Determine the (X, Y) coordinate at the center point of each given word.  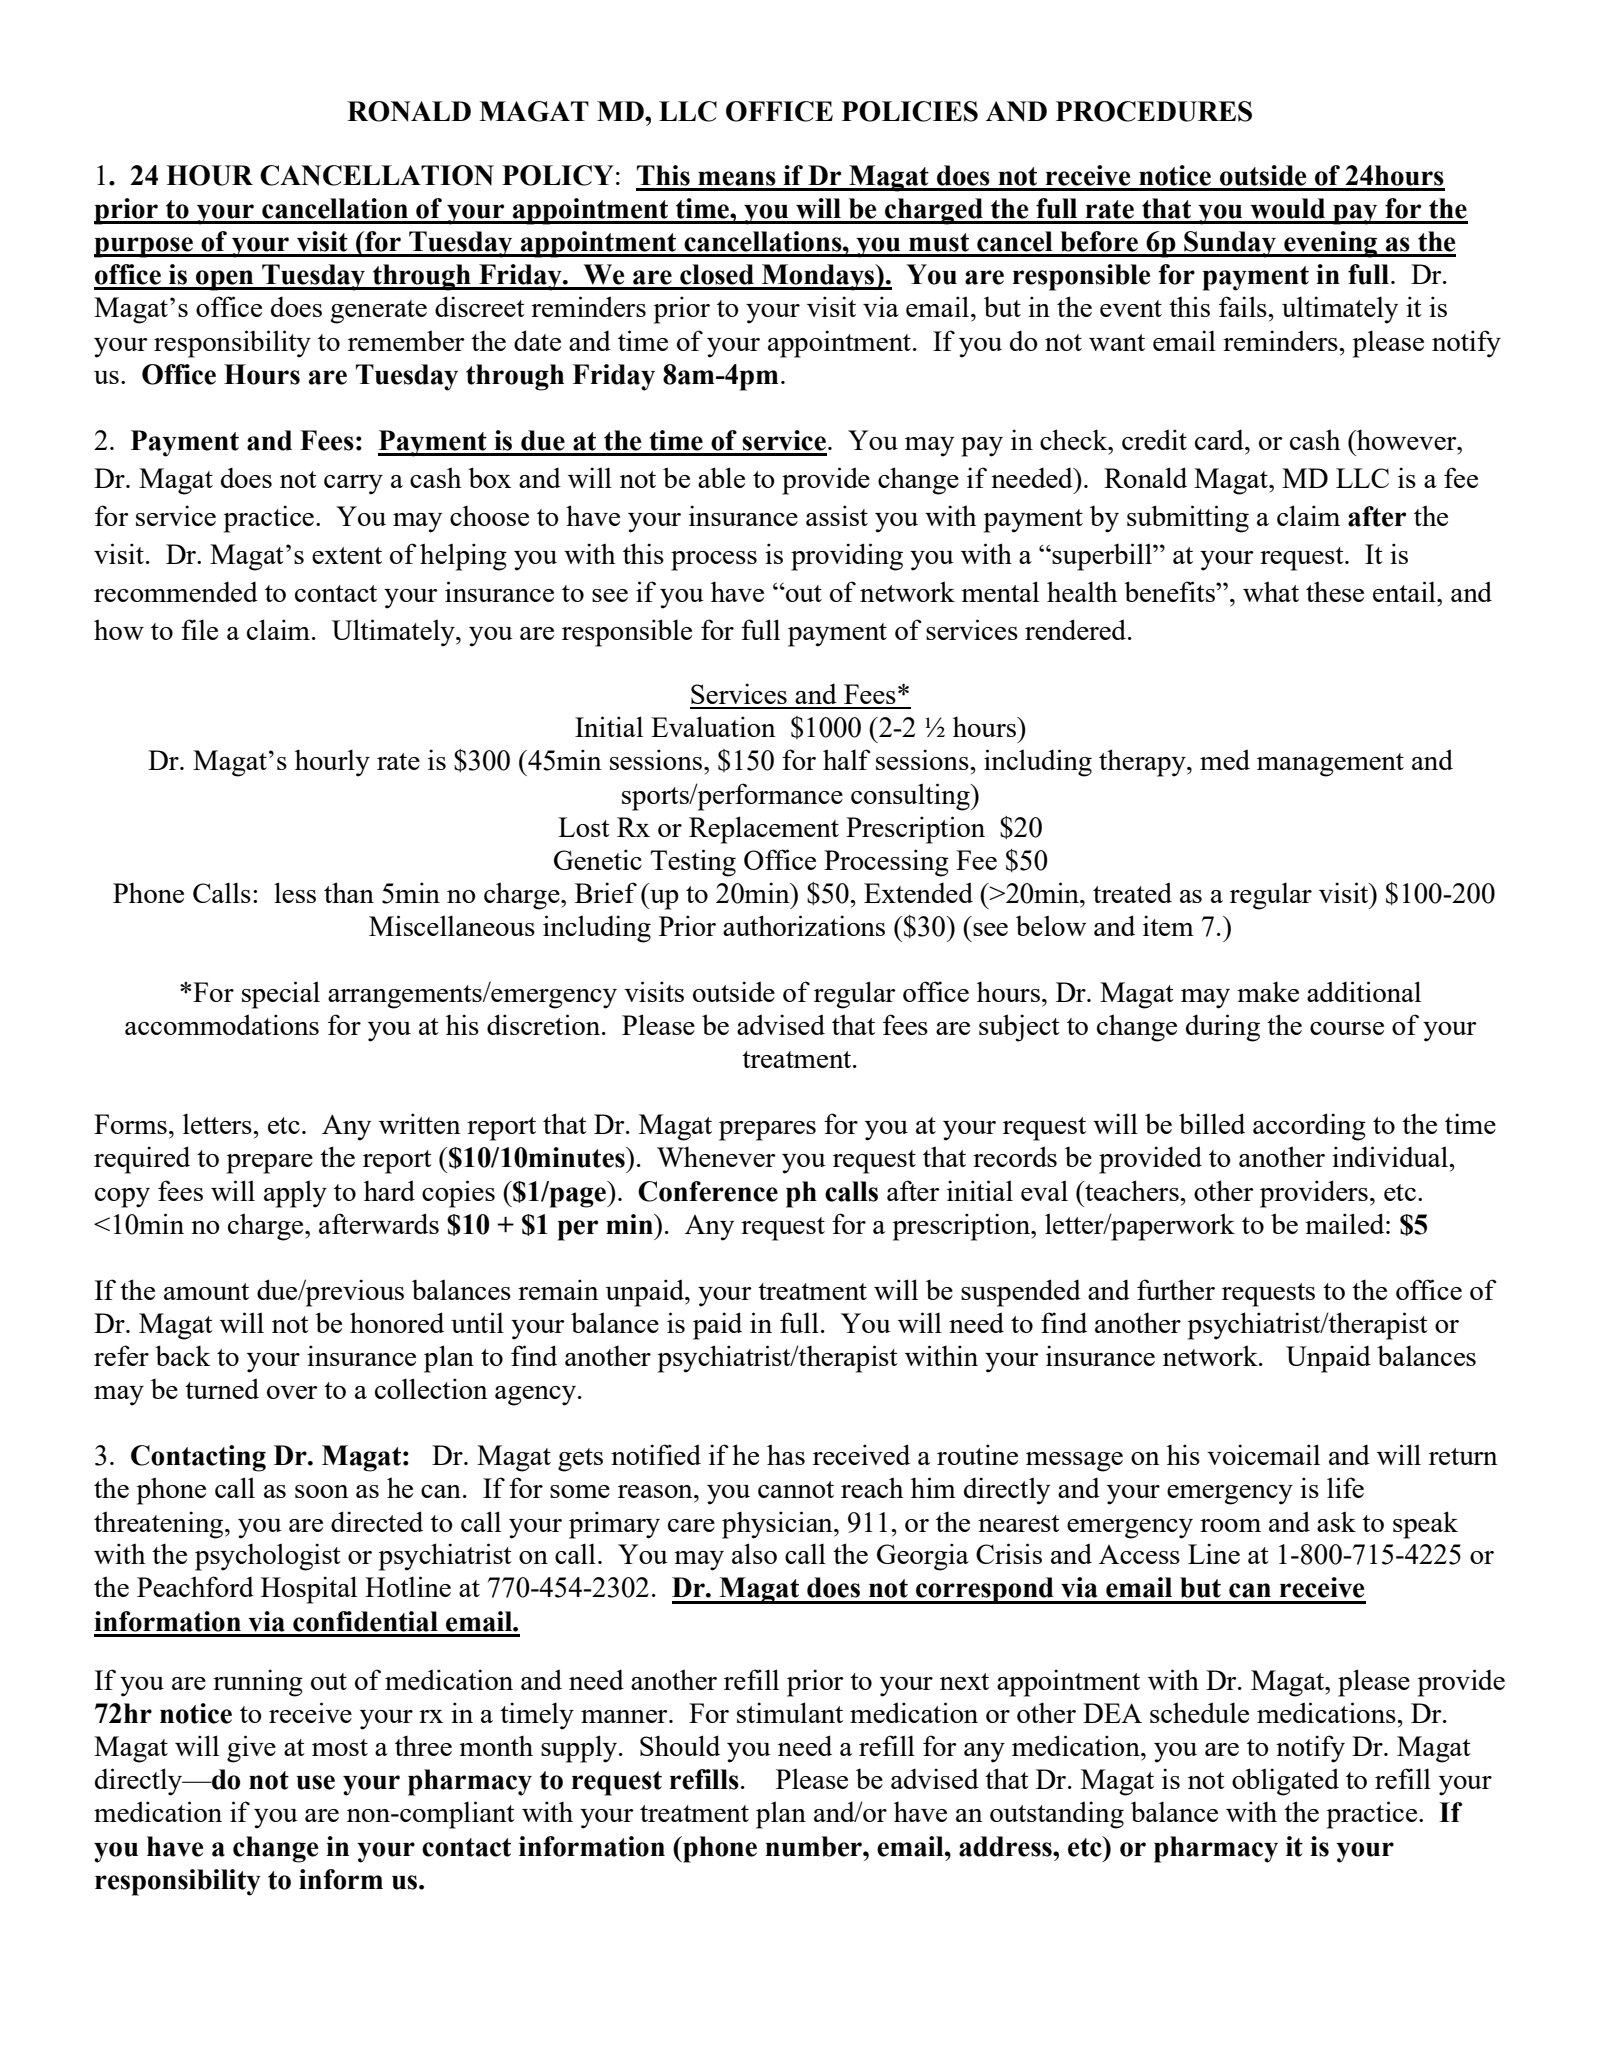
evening (1330, 244)
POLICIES (910, 111)
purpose (144, 247)
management (1330, 765)
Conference (708, 1191)
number (814, 1846)
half (847, 759)
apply (295, 1194)
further (1176, 1289)
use (315, 1782)
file (199, 629)
